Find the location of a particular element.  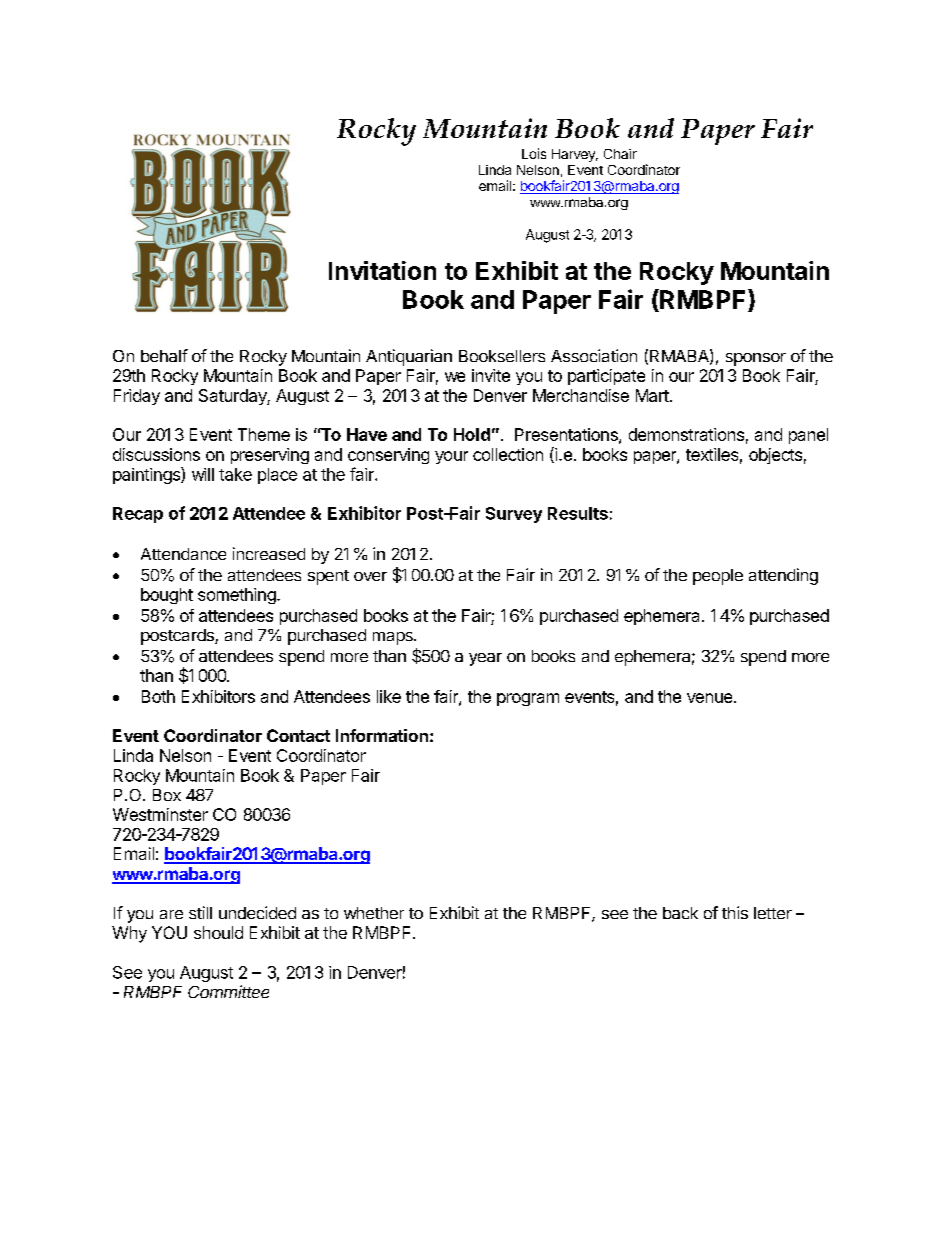

people is located at coordinates (718, 577).
